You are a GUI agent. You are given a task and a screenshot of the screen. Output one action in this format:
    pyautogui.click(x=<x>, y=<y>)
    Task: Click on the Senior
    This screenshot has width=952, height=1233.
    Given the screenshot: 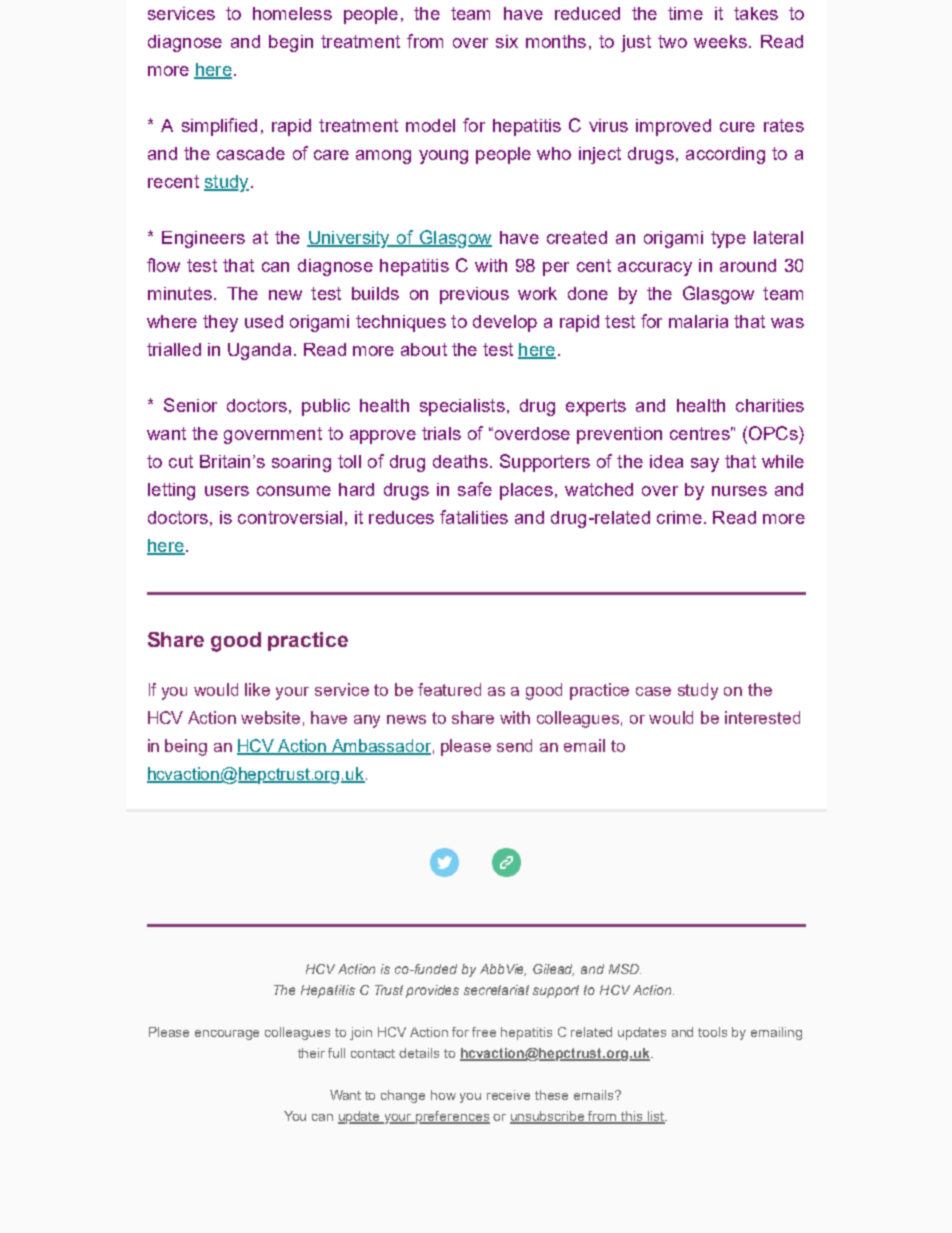 What is the action you would take?
    pyautogui.click(x=190, y=405)
